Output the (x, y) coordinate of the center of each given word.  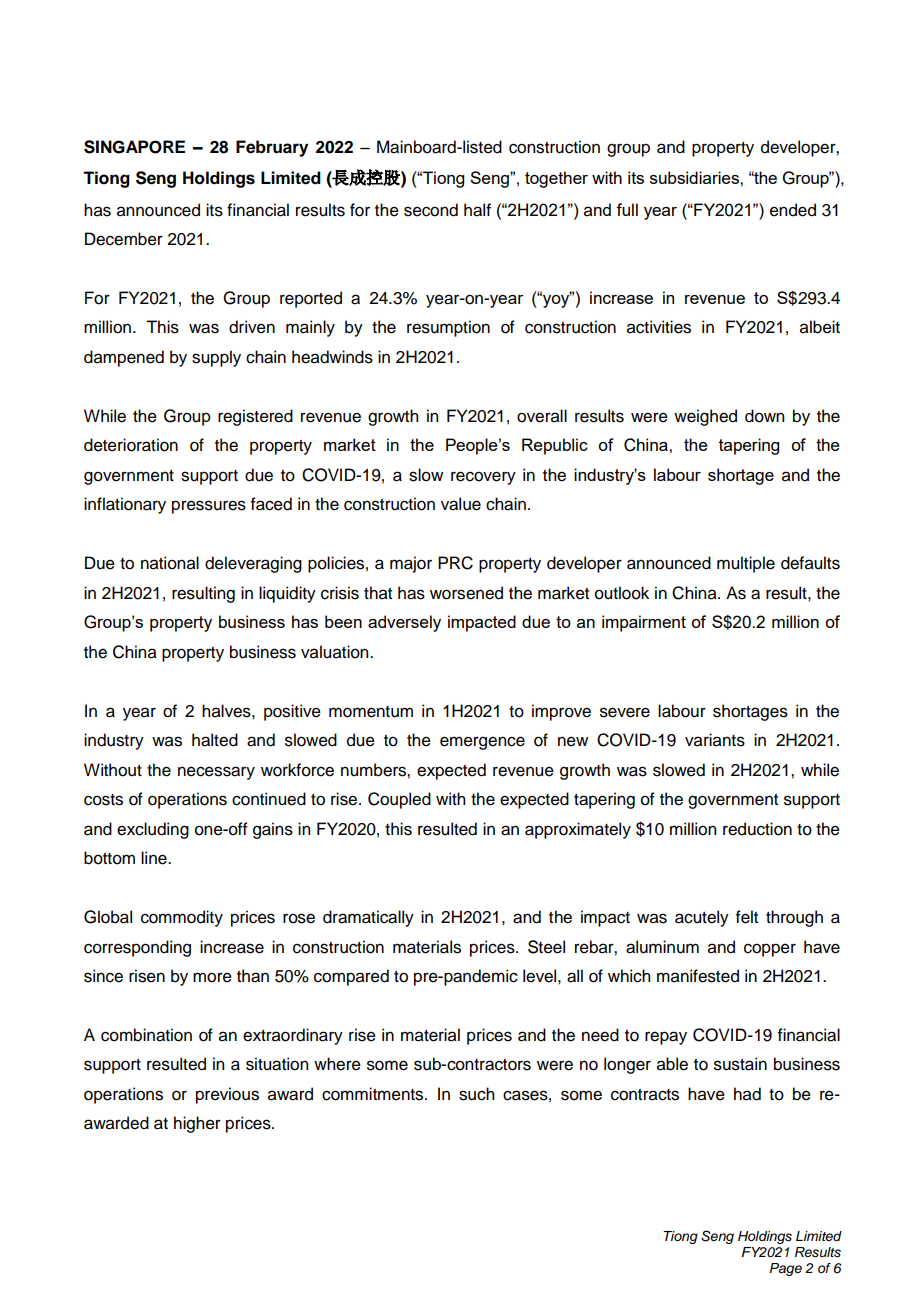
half (477, 210)
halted (215, 740)
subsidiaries (695, 177)
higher (197, 1124)
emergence (482, 743)
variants (715, 740)
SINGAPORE (134, 147)
